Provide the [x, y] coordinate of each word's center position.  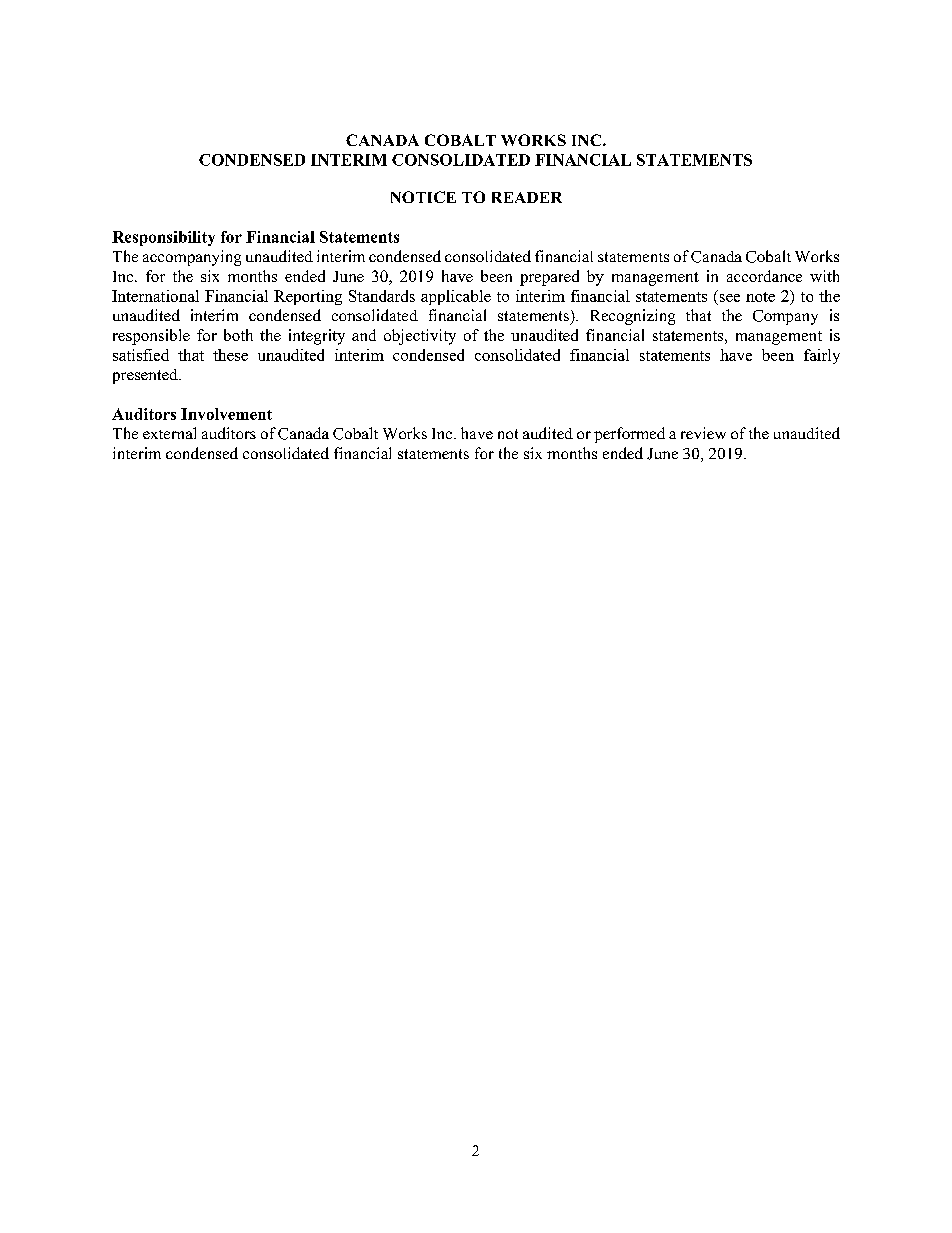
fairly [822, 356]
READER [527, 197]
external [169, 433]
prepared [549, 278]
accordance [764, 276]
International [155, 296]
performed [629, 435]
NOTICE [423, 197]
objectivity [420, 337]
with [824, 276]
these [230, 355]
